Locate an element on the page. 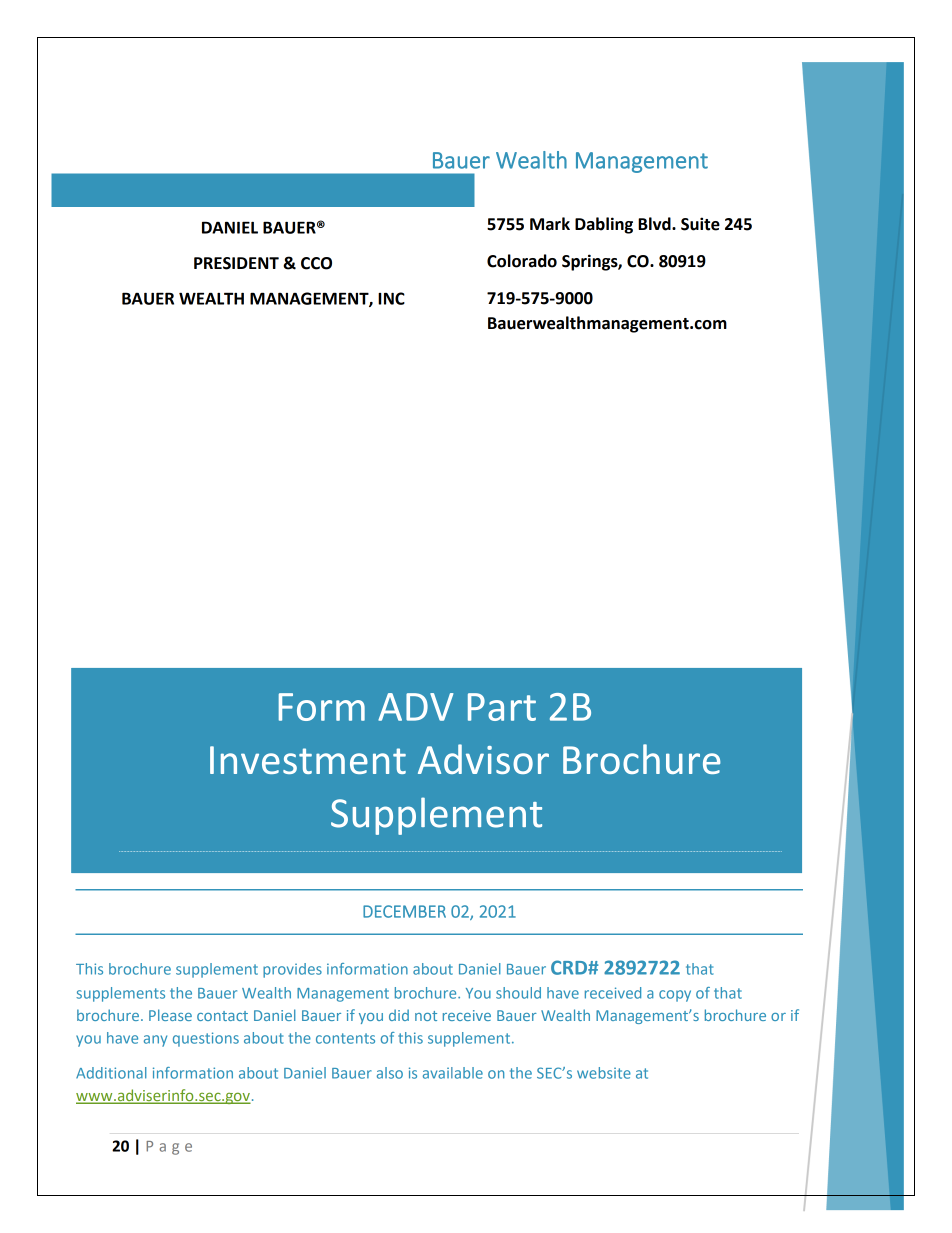 The height and width of the document is (1233, 952). questions is located at coordinates (206, 1039).
